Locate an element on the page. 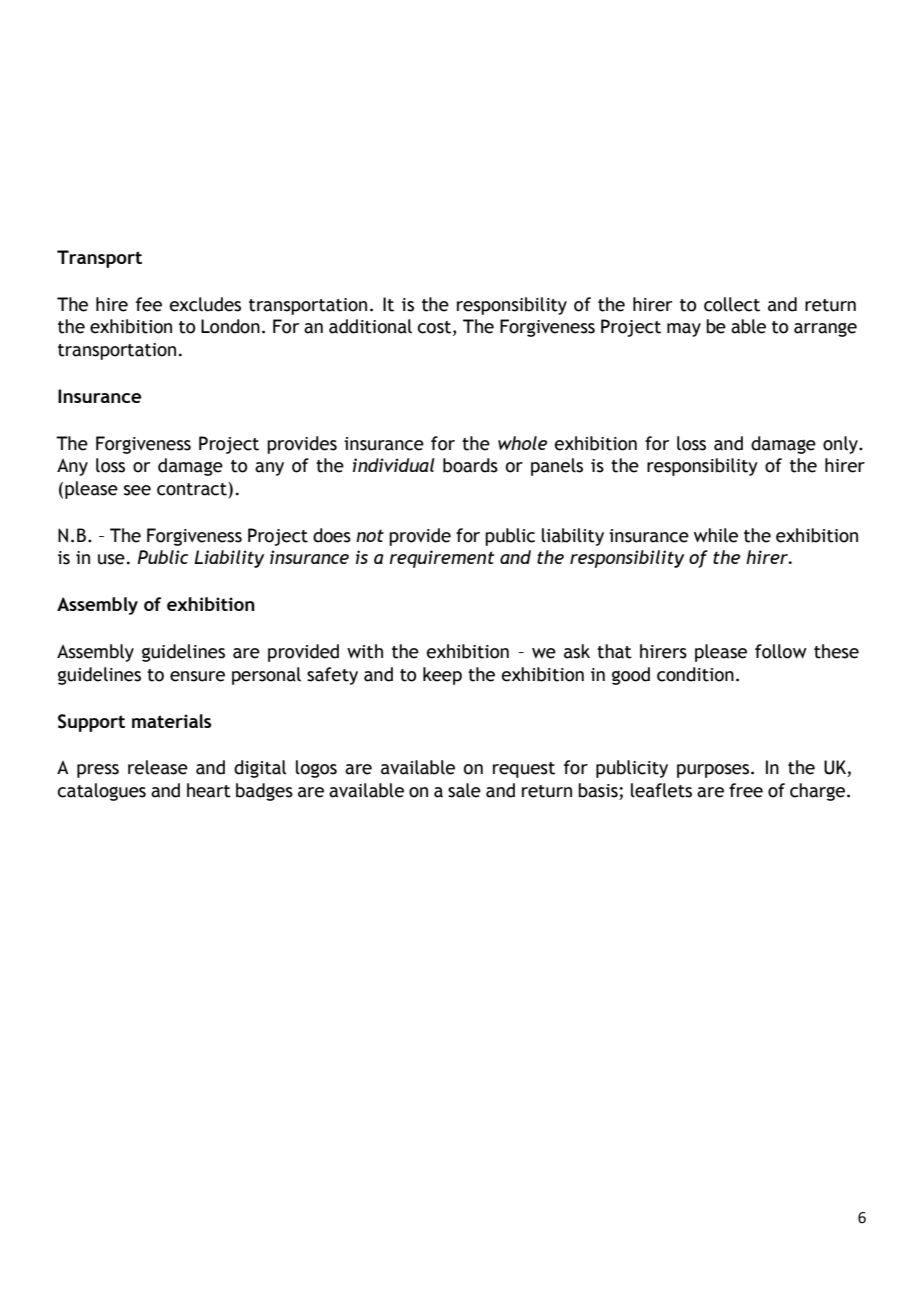  follow is located at coordinates (781, 651).
